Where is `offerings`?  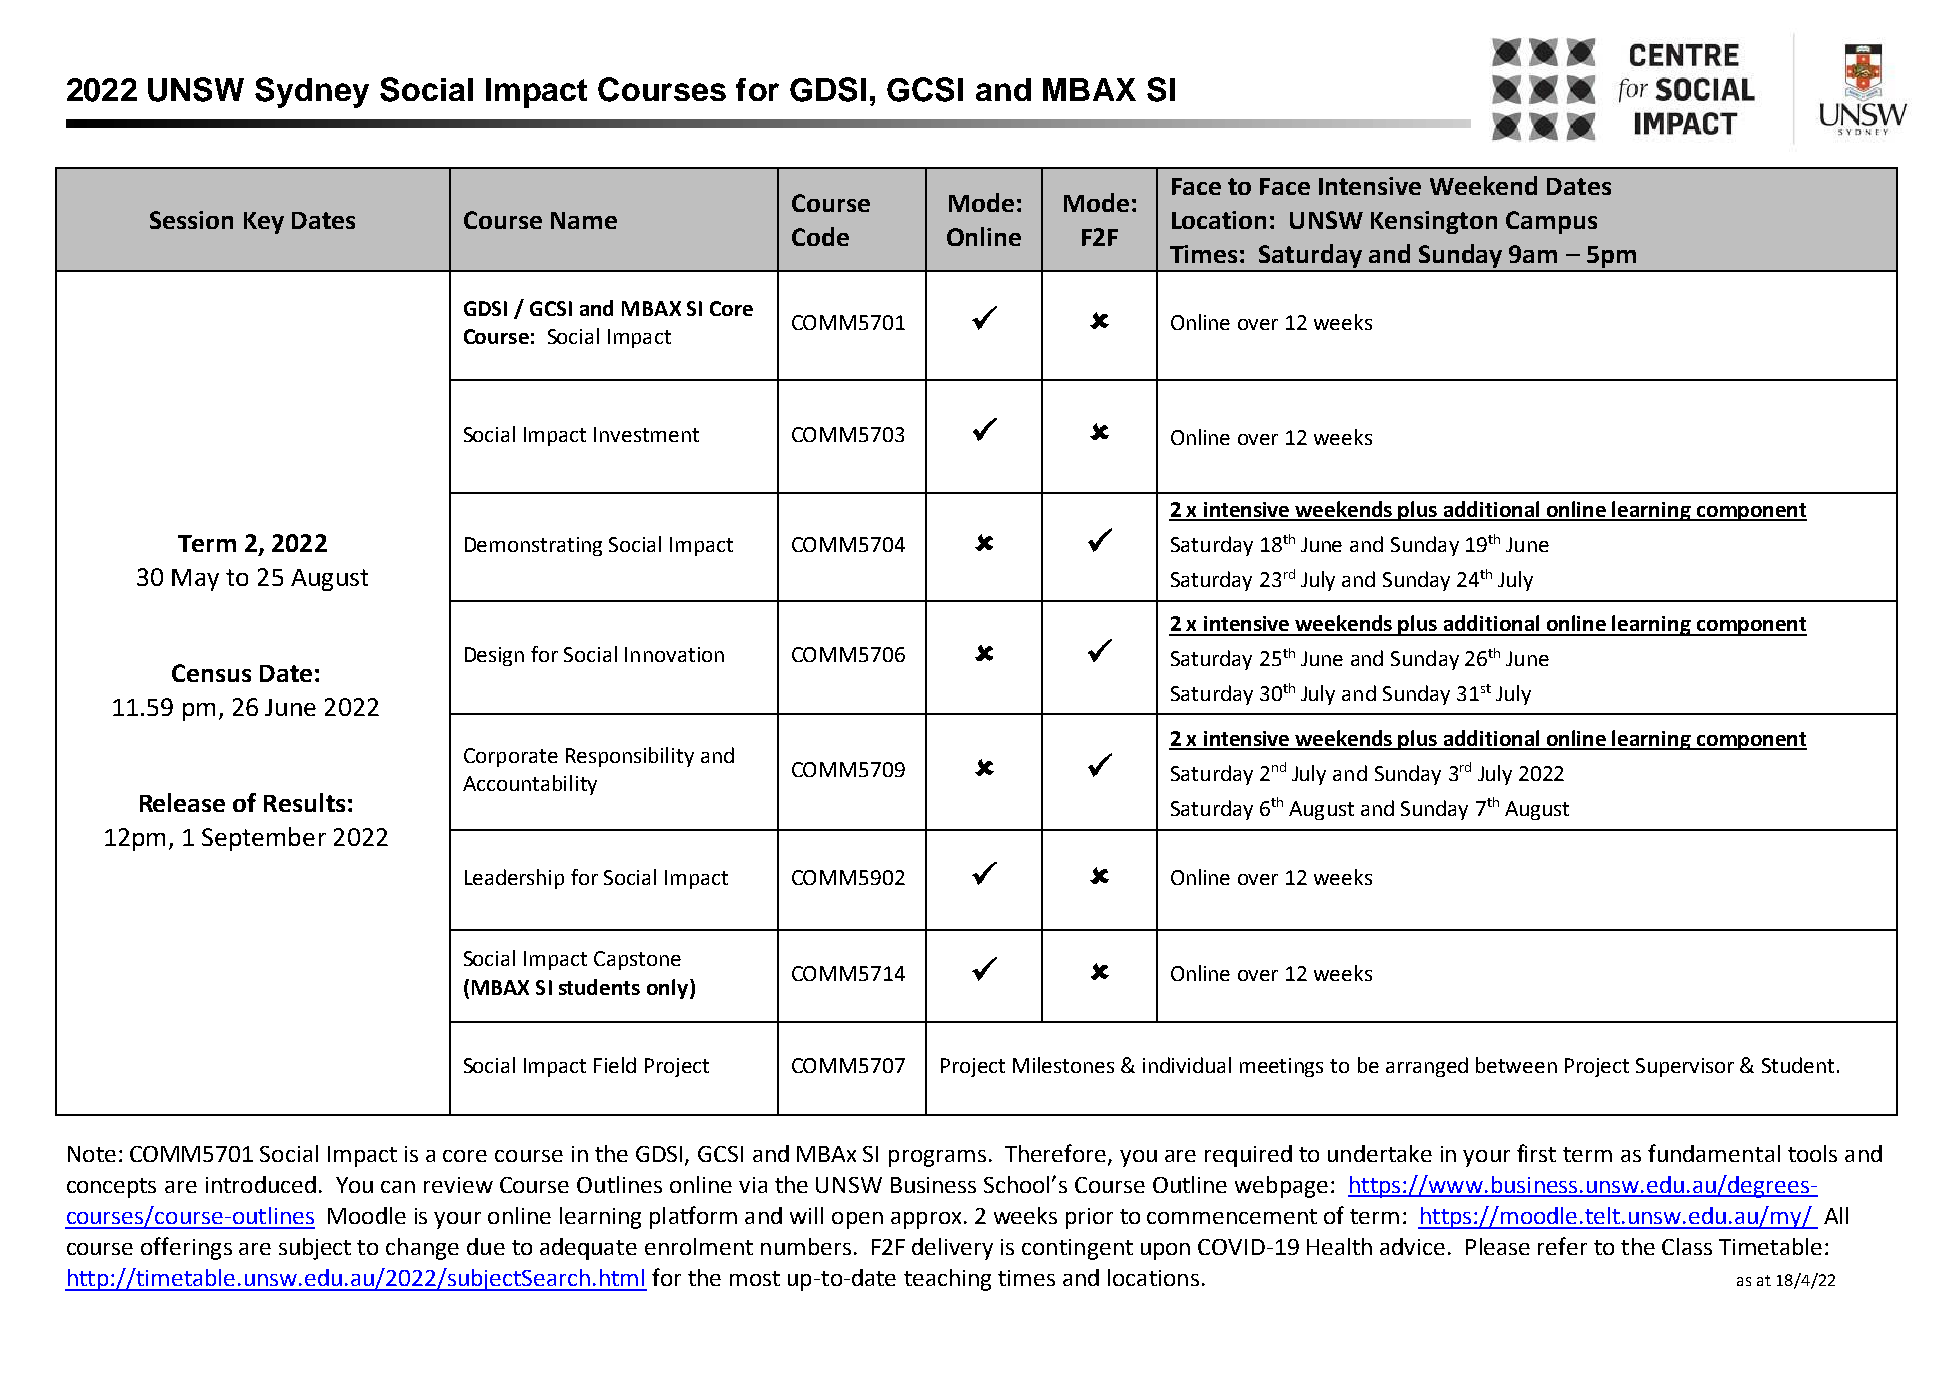 offerings is located at coordinates (186, 1248).
